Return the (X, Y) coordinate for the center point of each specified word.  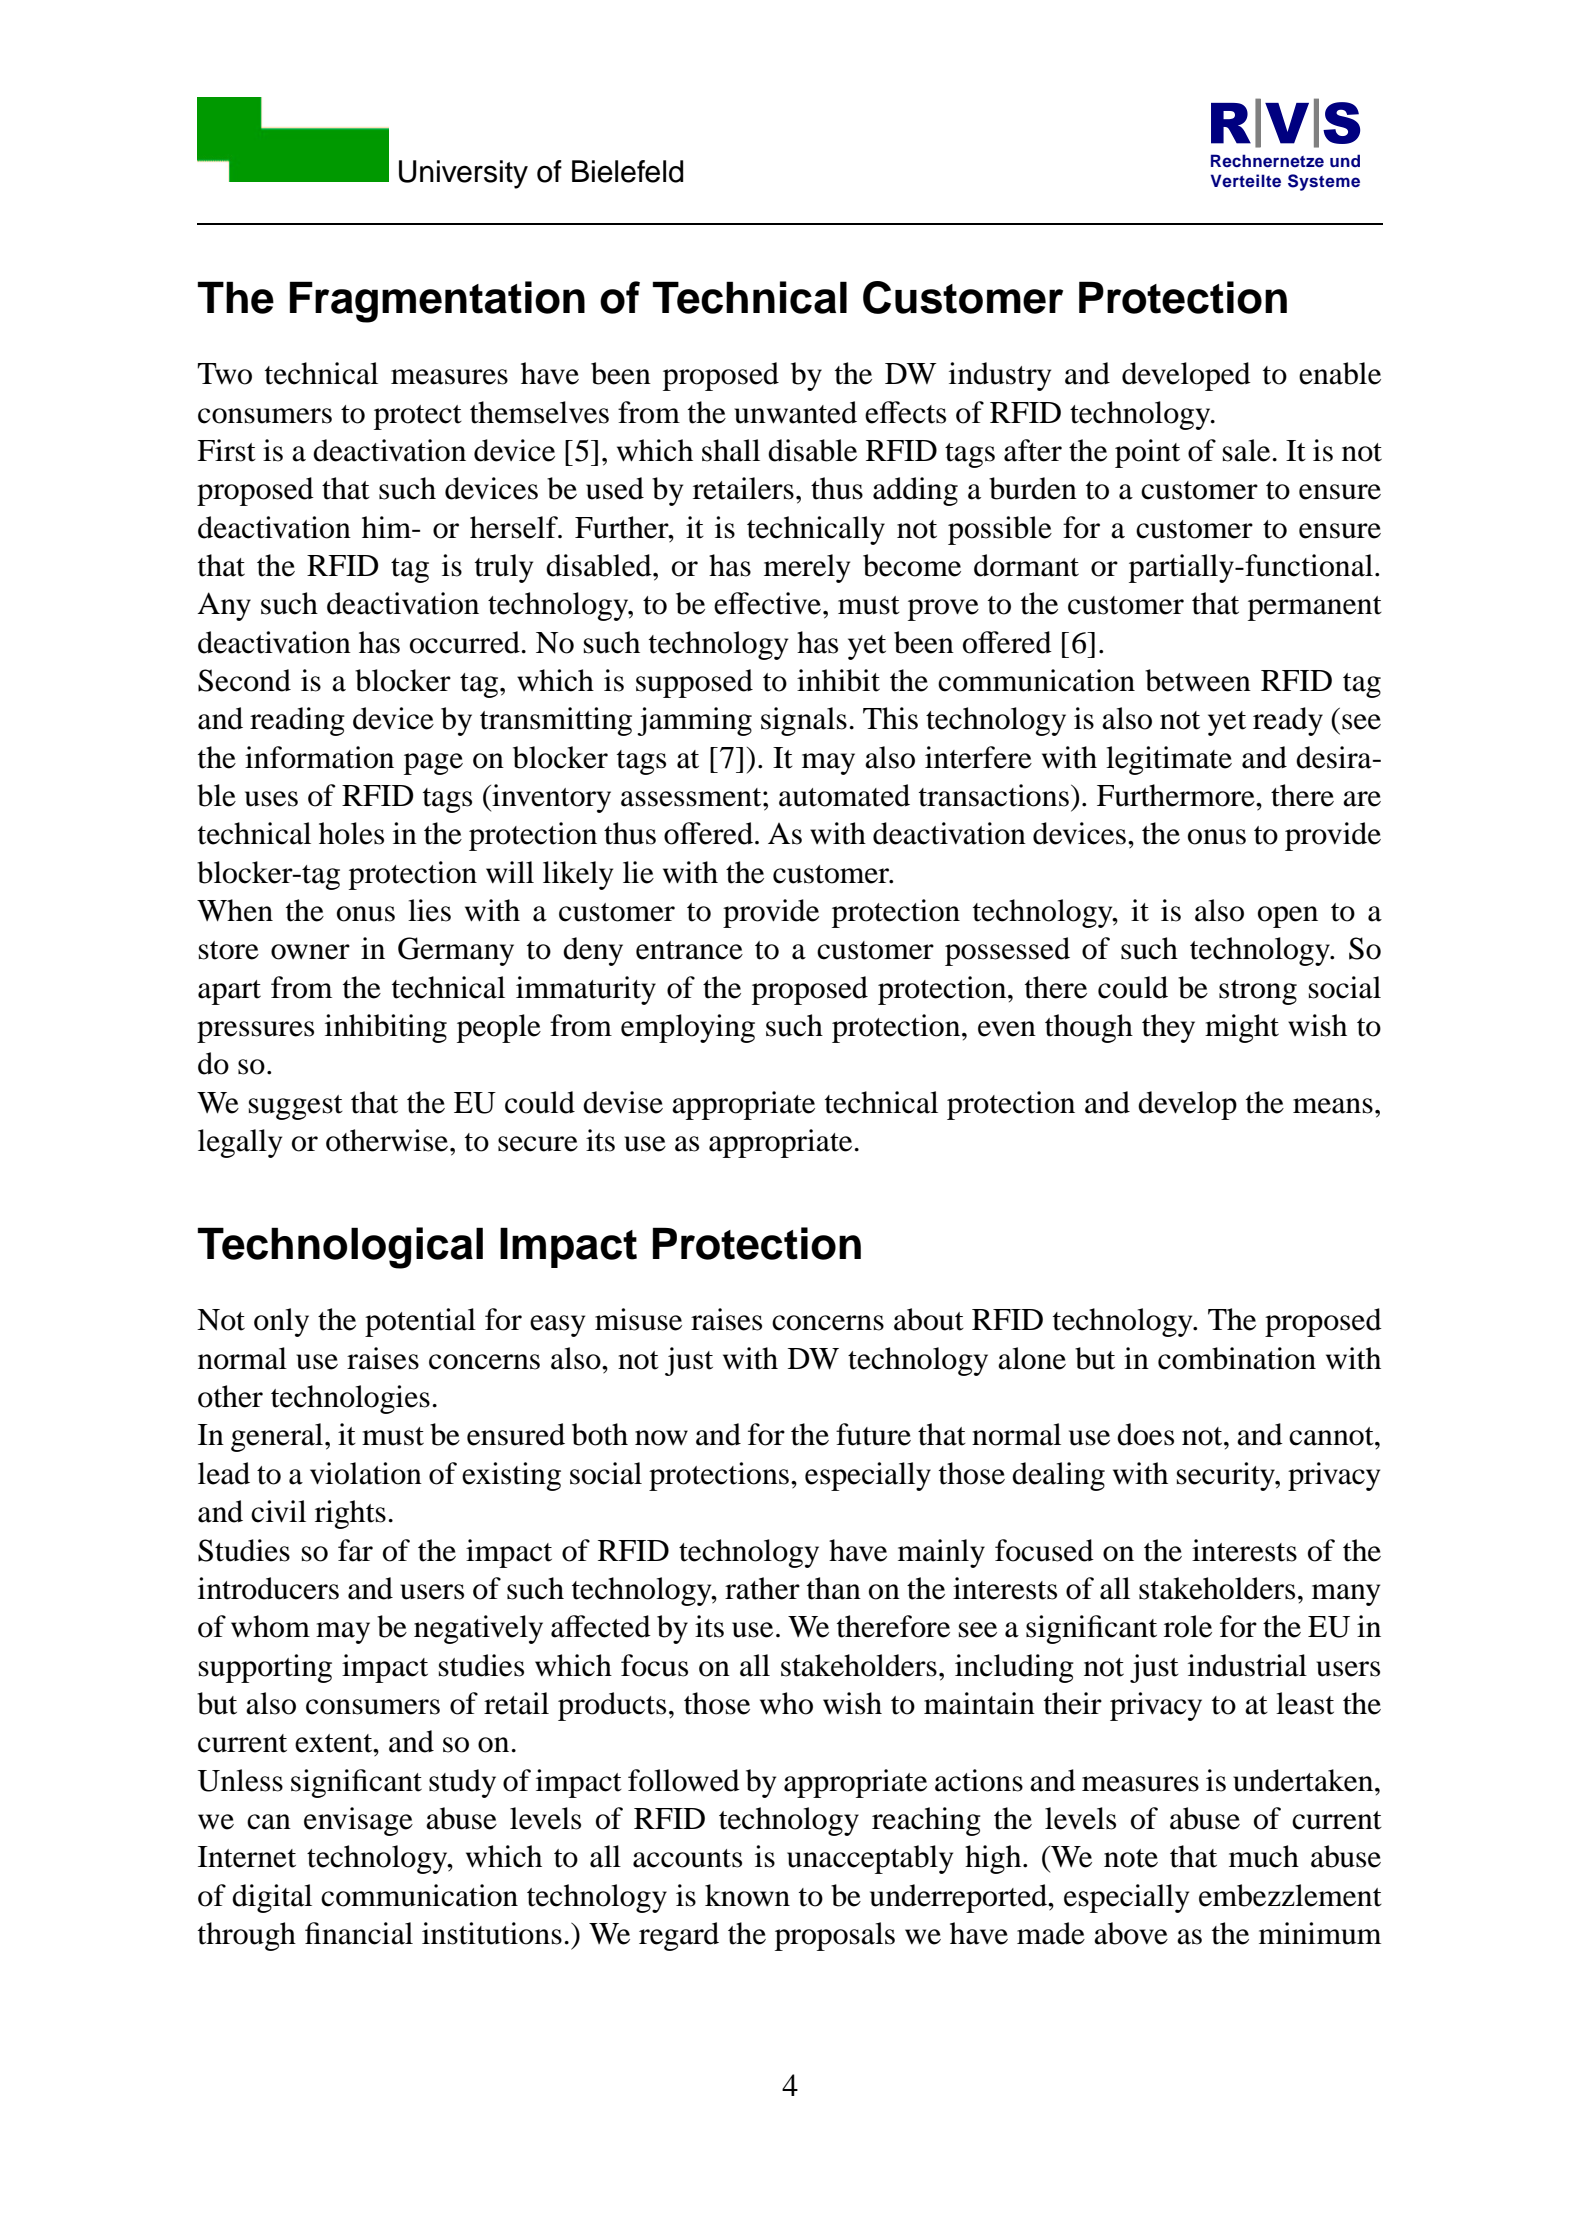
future (873, 1434)
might (1242, 1028)
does (1145, 1434)
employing (688, 1028)
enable (1340, 373)
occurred (465, 642)
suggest (296, 1107)
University (463, 174)
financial (359, 1933)
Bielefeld (627, 171)
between (1198, 680)
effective (769, 603)
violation (366, 1473)
